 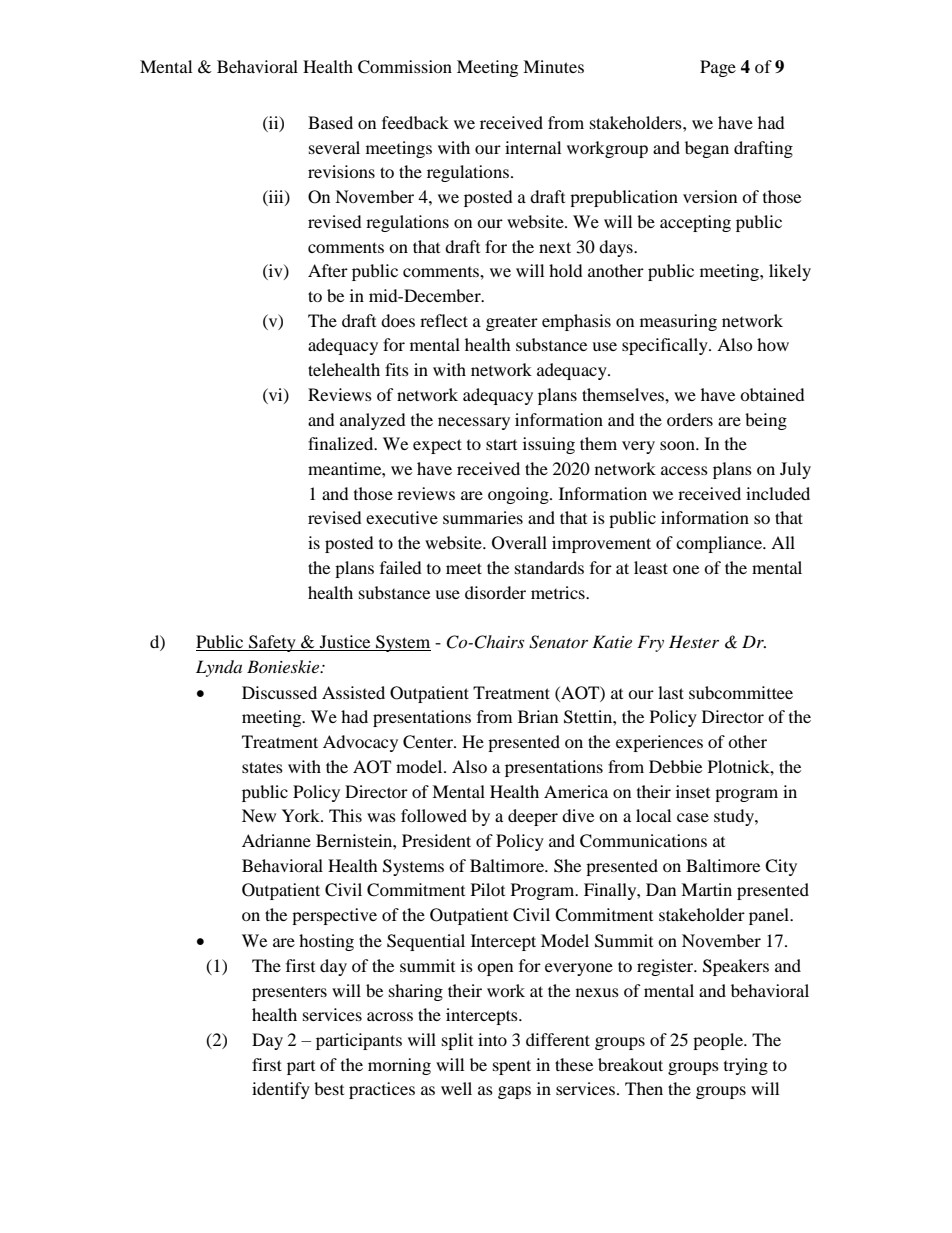 What do you see at coordinates (718, 68) in the document?
I see `Page` at bounding box center [718, 68].
